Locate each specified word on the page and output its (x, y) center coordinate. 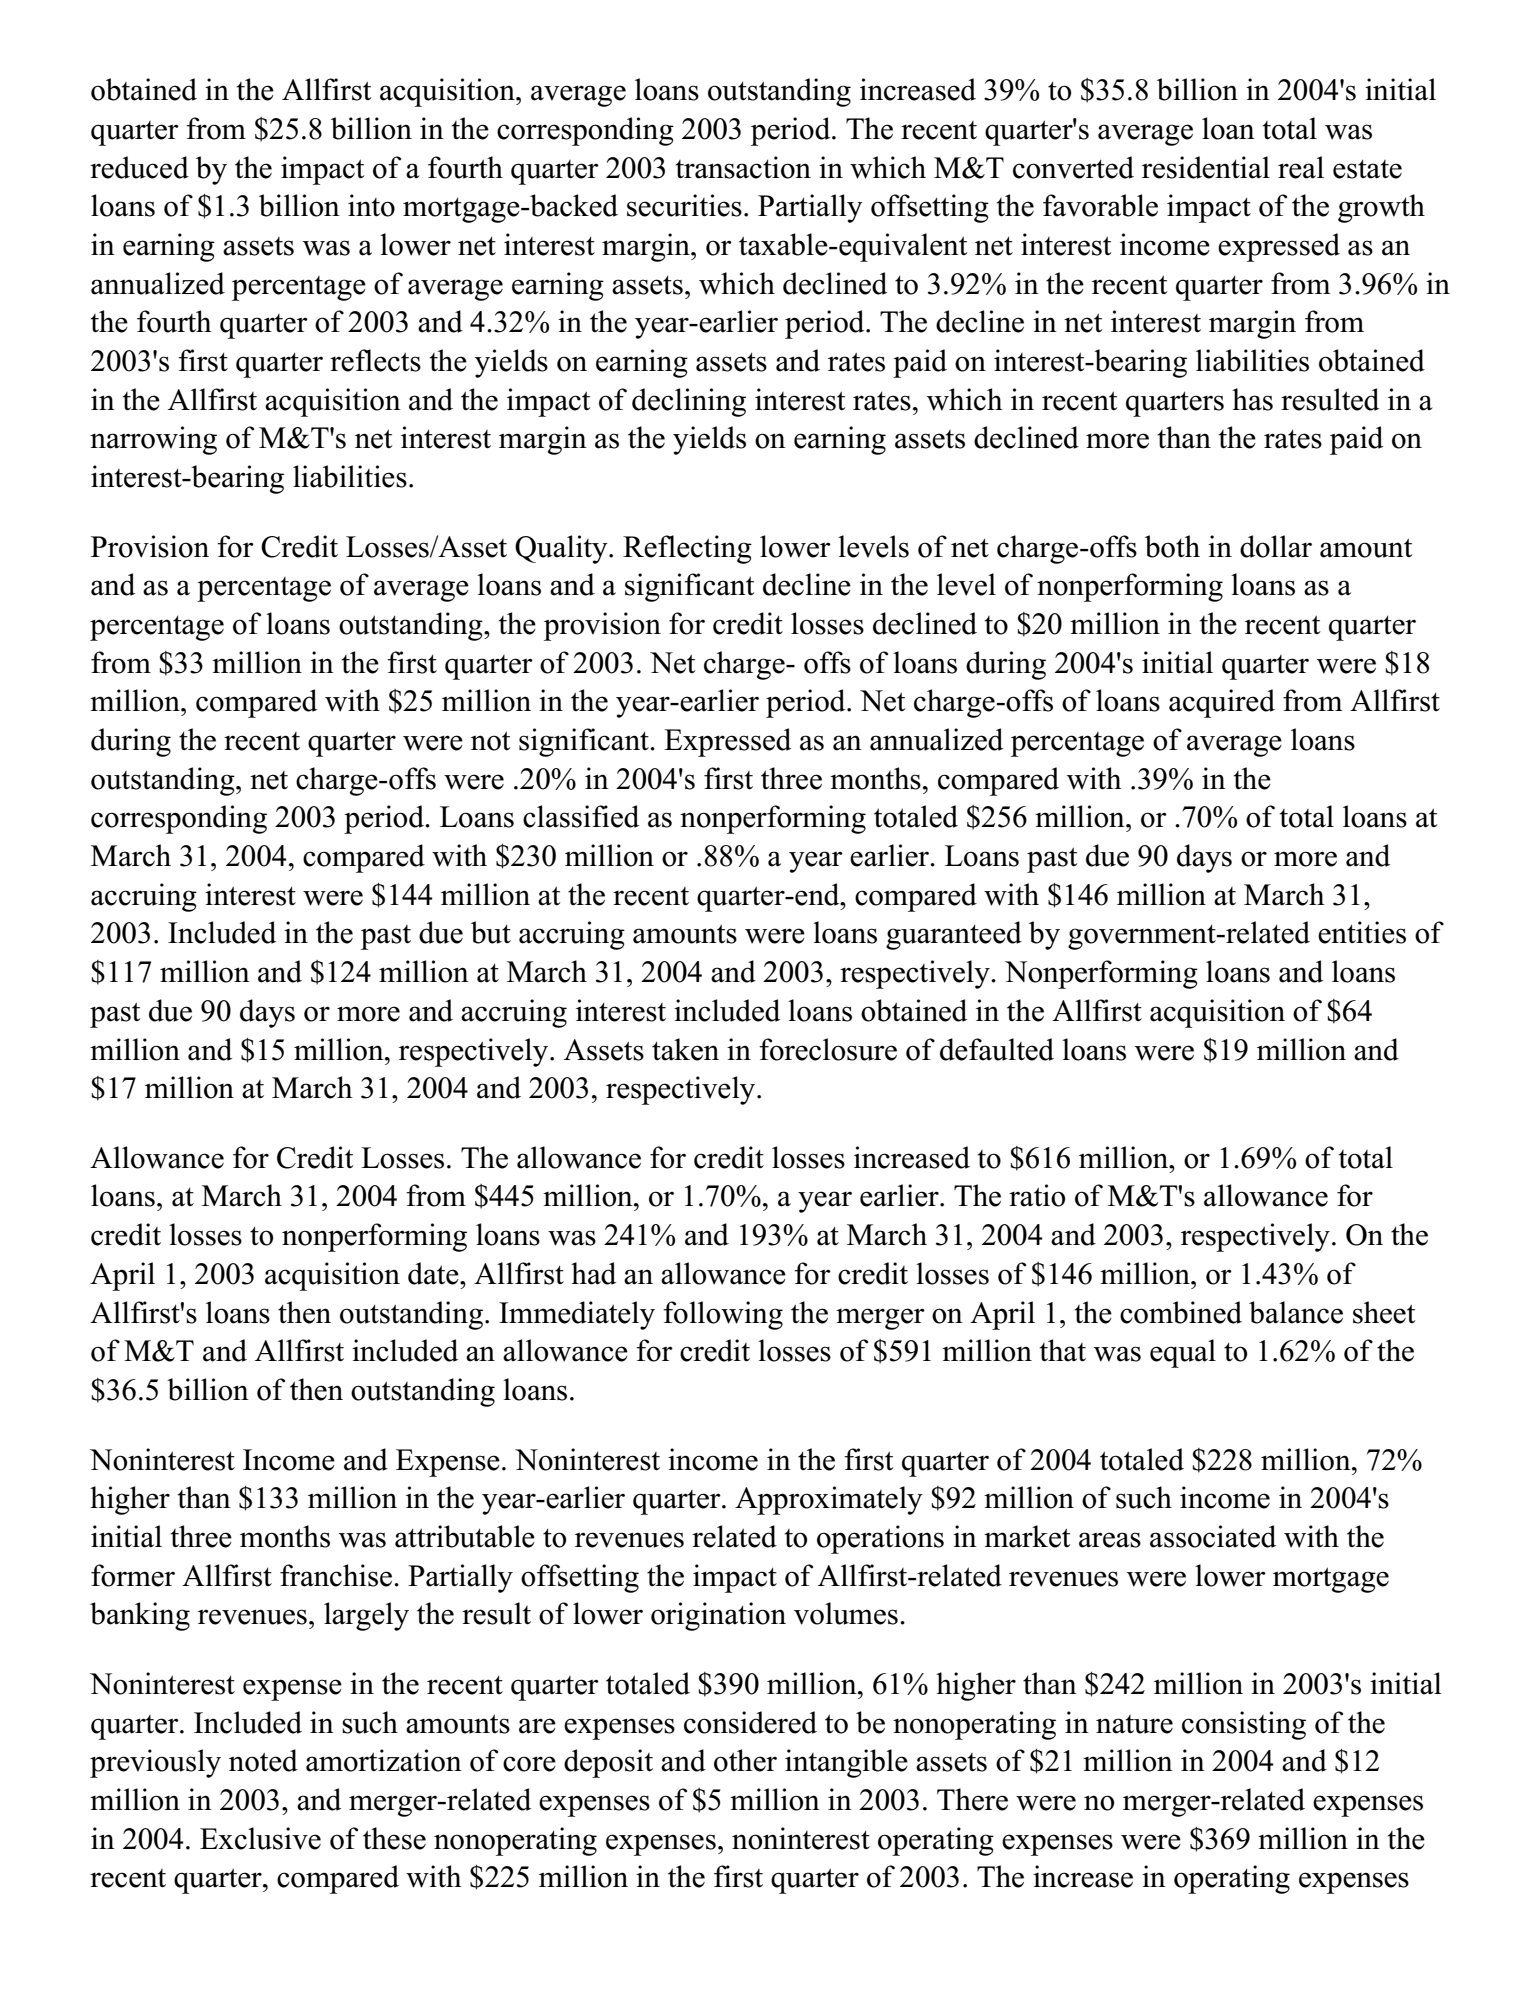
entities (1362, 932)
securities (684, 205)
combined (1181, 1312)
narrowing (153, 440)
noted (263, 1760)
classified (581, 816)
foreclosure (828, 1049)
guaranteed (954, 935)
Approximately (829, 1500)
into (371, 205)
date (434, 1273)
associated (1213, 1536)
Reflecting (687, 549)
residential (1206, 167)
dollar (1276, 546)
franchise (336, 1575)
